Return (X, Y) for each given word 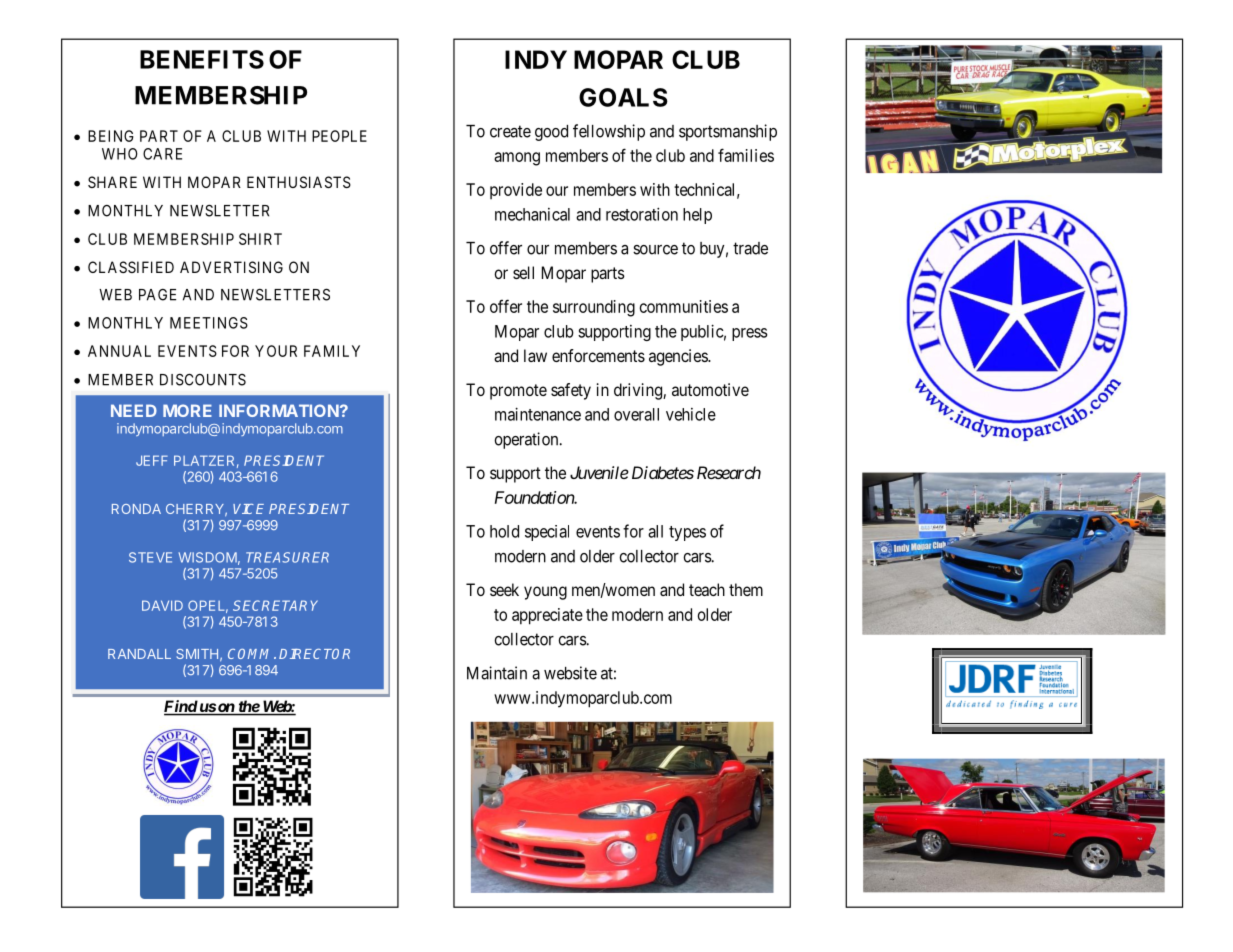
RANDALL (139, 654)
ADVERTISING (231, 267)
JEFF (152, 460)
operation (527, 440)
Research (729, 472)
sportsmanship (728, 132)
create (510, 131)
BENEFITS (202, 59)
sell (523, 272)
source (655, 250)
